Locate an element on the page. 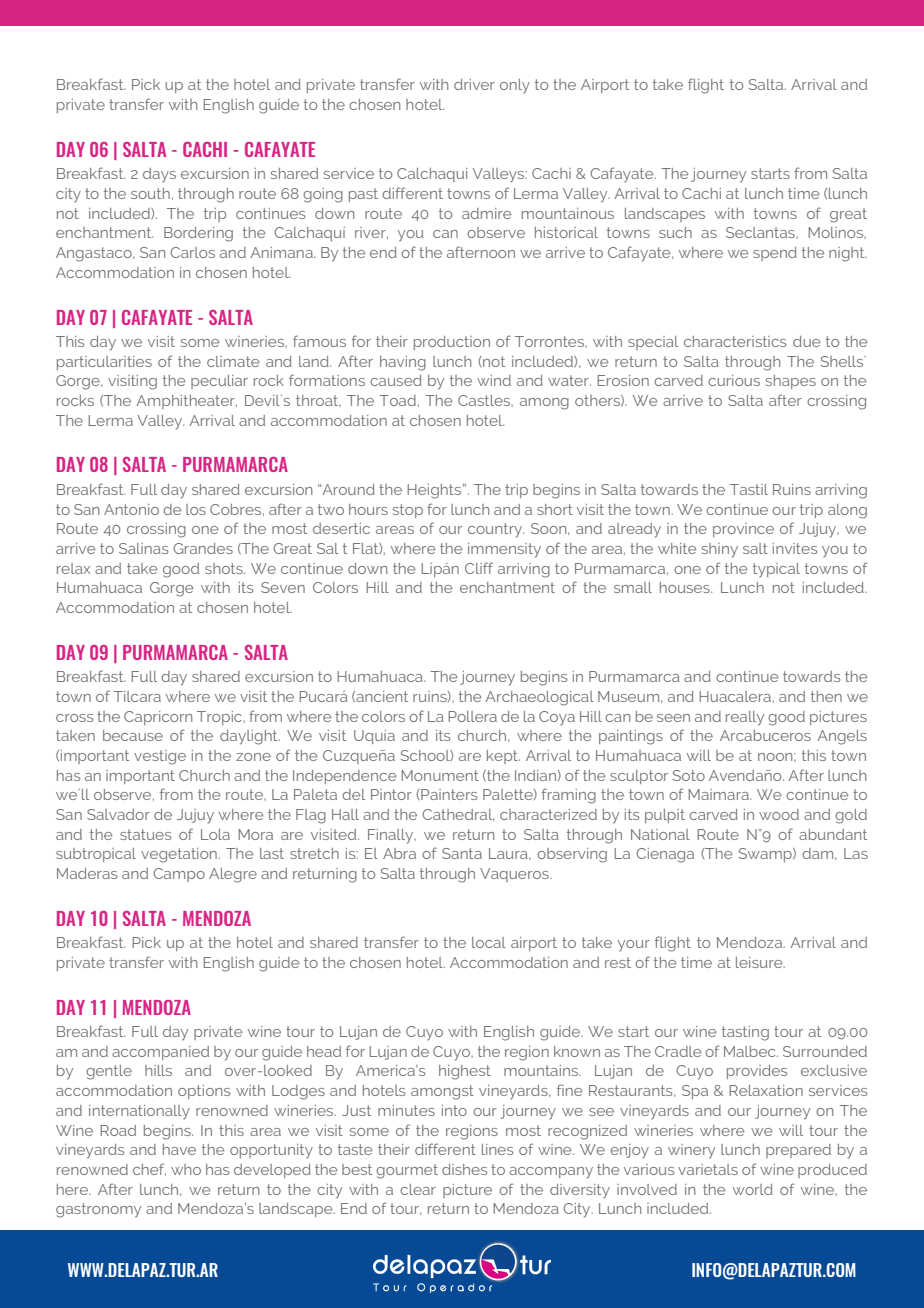 Image resolution: width=924 pixels, height=1308 pixels. such is located at coordinates (675, 232).
